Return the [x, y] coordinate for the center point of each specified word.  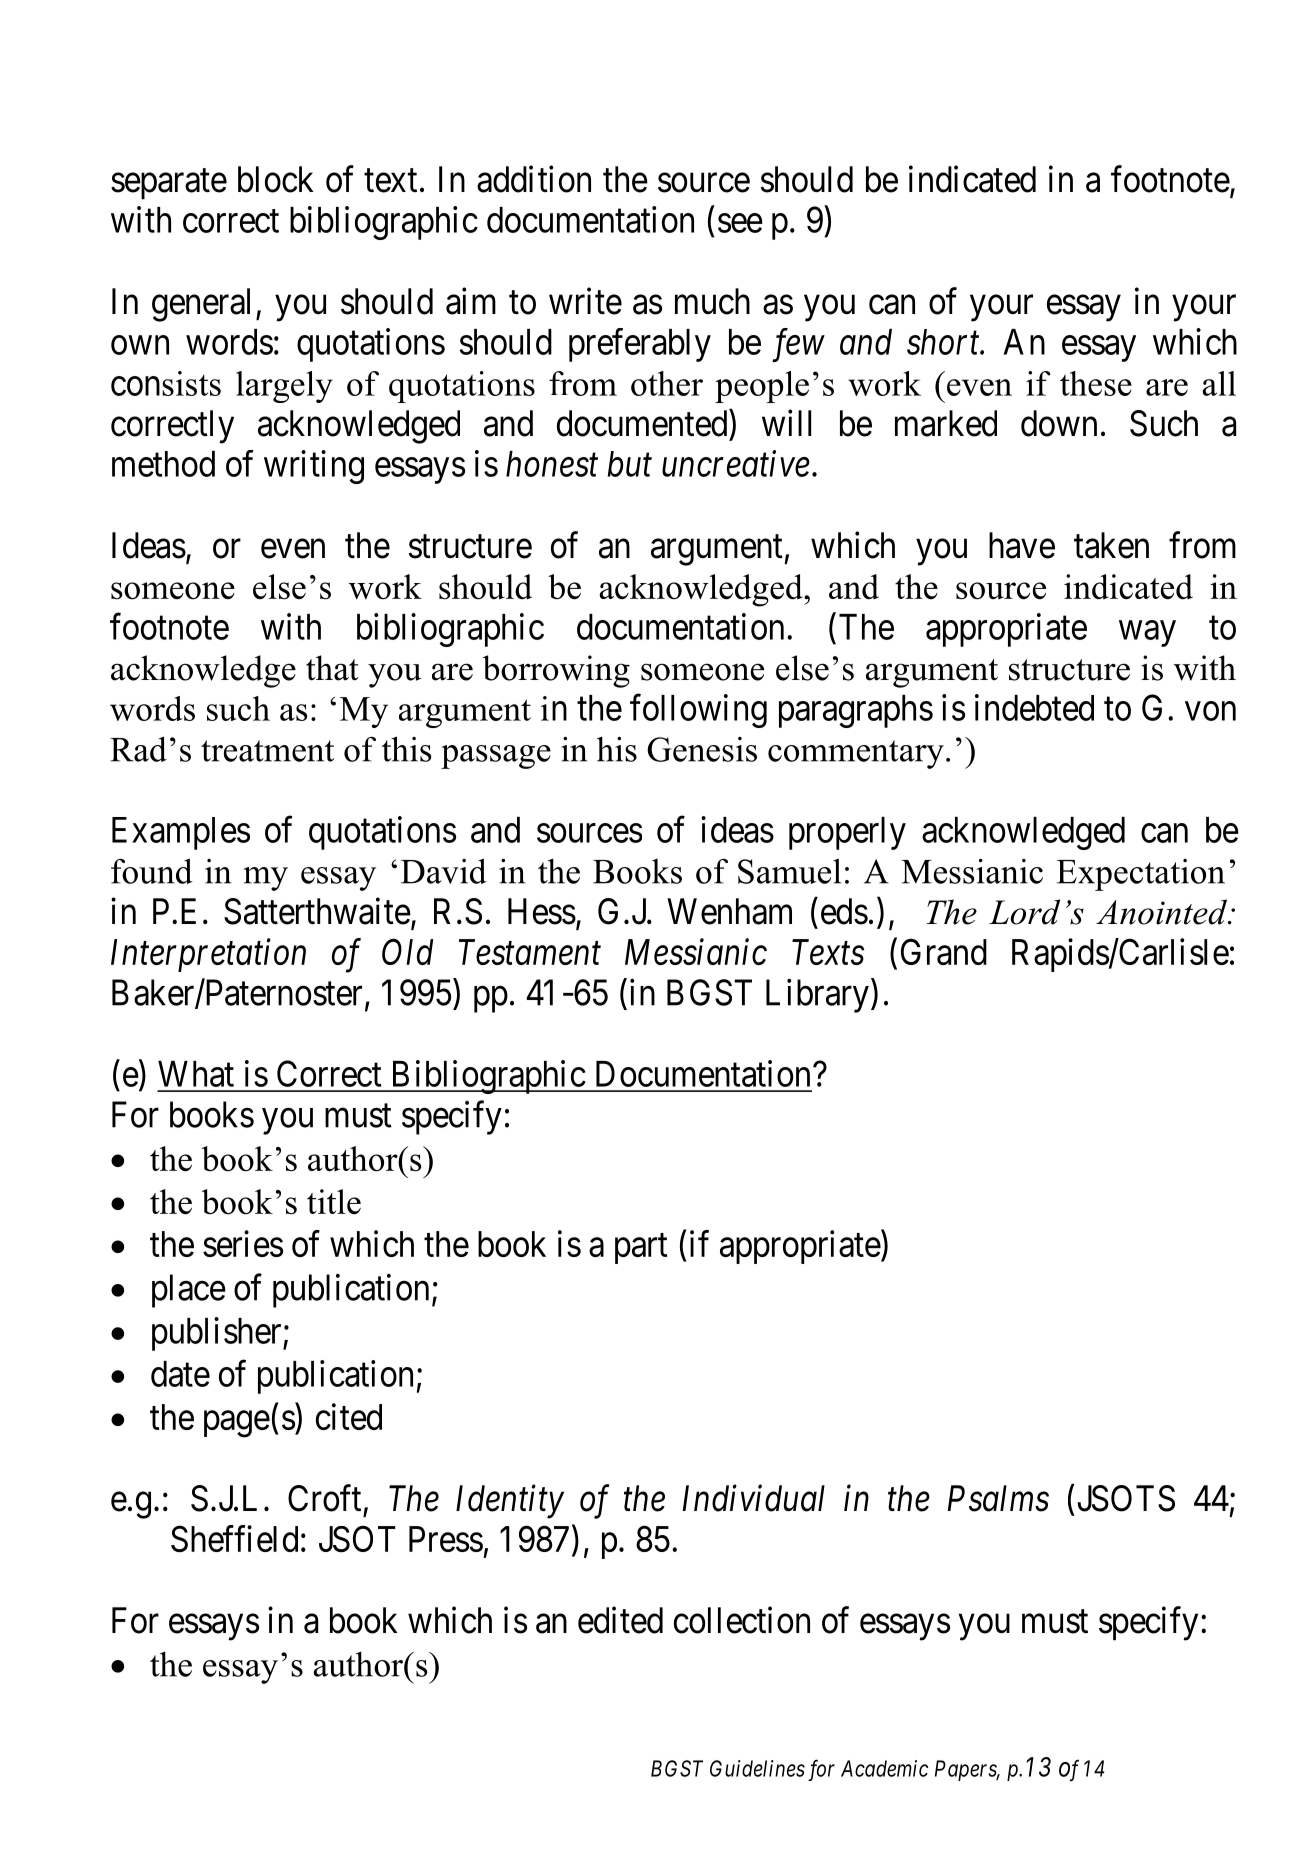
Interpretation [208, 955]
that [332, 668]
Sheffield [234, 1538]
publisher [218, 1334]
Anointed [1163, 912]
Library [817, 996]
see [740, 223]
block [275, 179]
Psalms [998, 1498]
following [698, 711]
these [1096, 383]
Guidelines [757, 1768]
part [641, 1249]
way [1147, 634]
